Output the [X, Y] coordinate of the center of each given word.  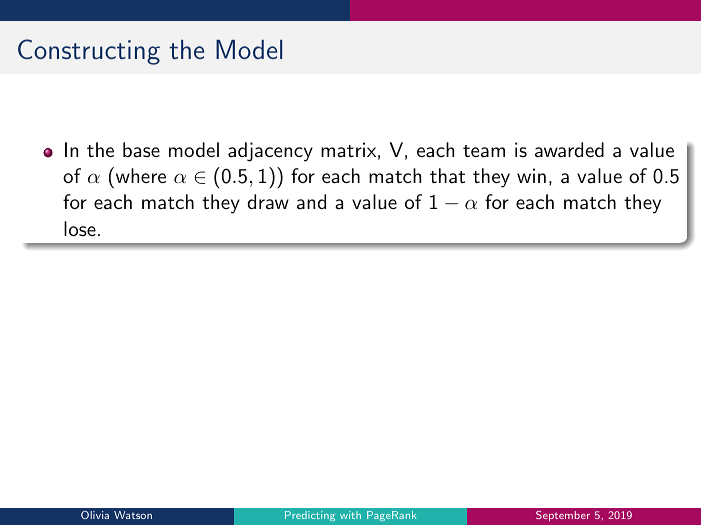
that [447, 176]
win [531, 175]
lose [80, 228]
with [350, 515]
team [484, 151]
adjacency [270, 152]
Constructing [89, 52]
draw [268, 202]
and [311, 202]
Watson [133, 515]
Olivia [95, 515]
